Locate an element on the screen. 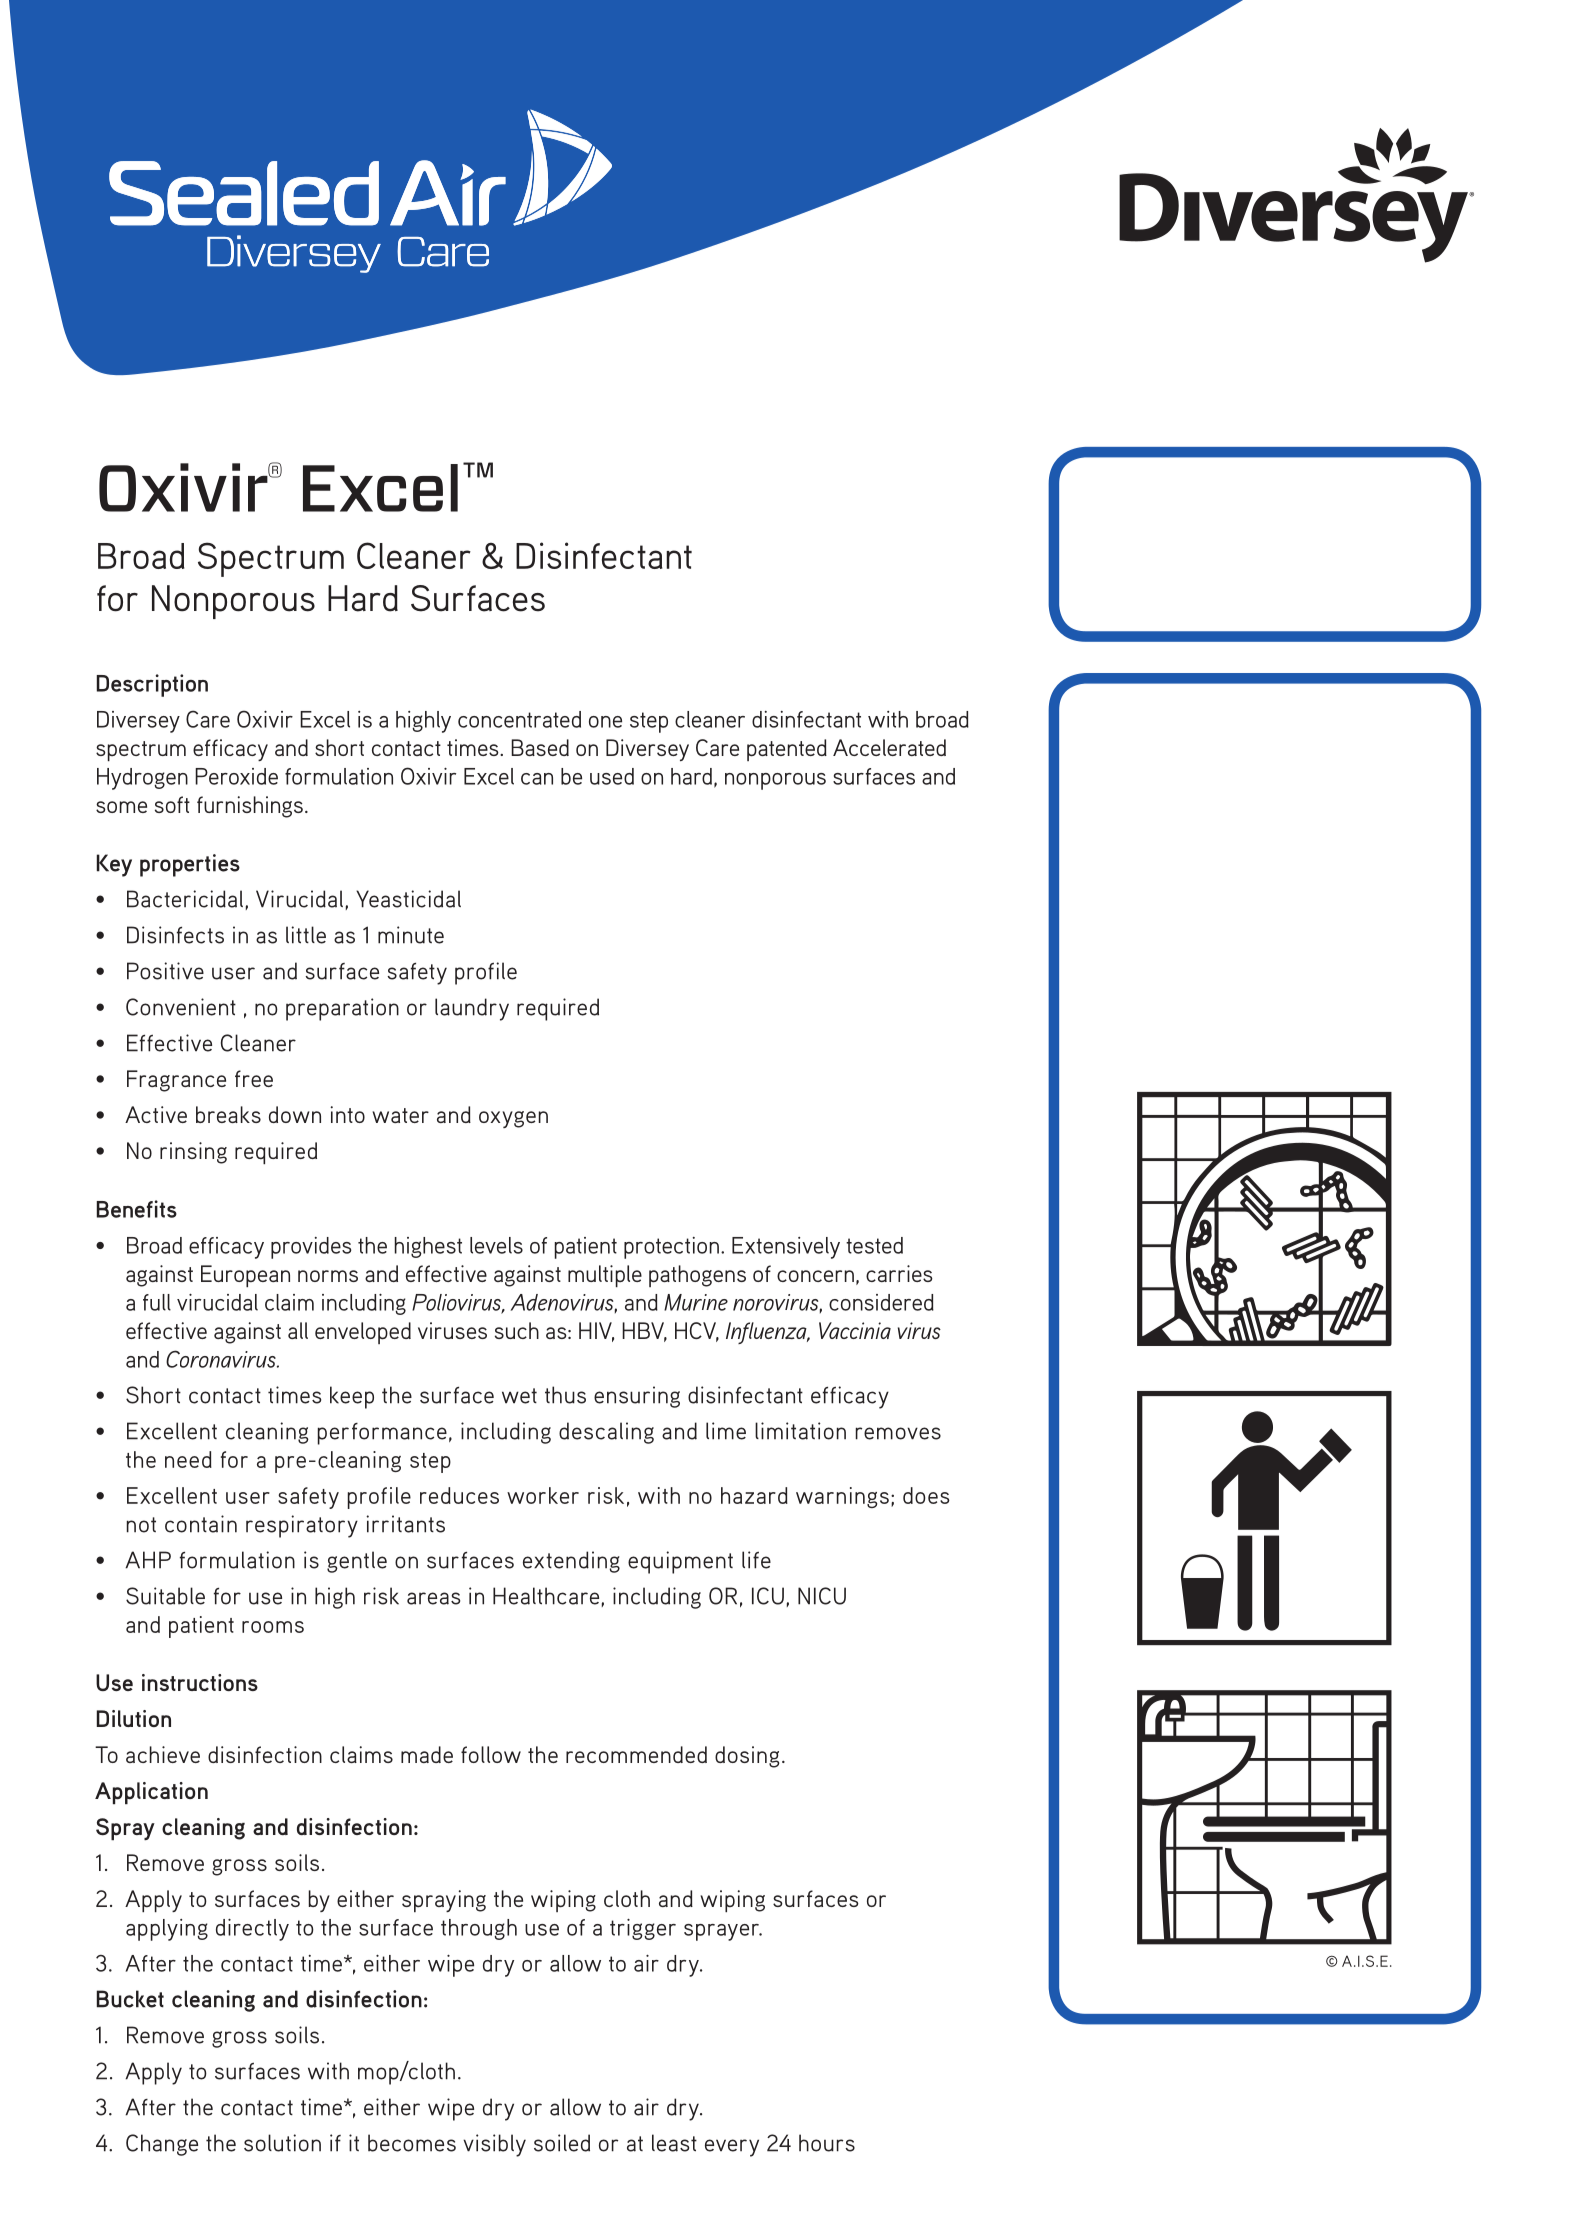 The width and height of the screenshot is (1571, 2221). visibly is located at coordinates (494, 2145).
